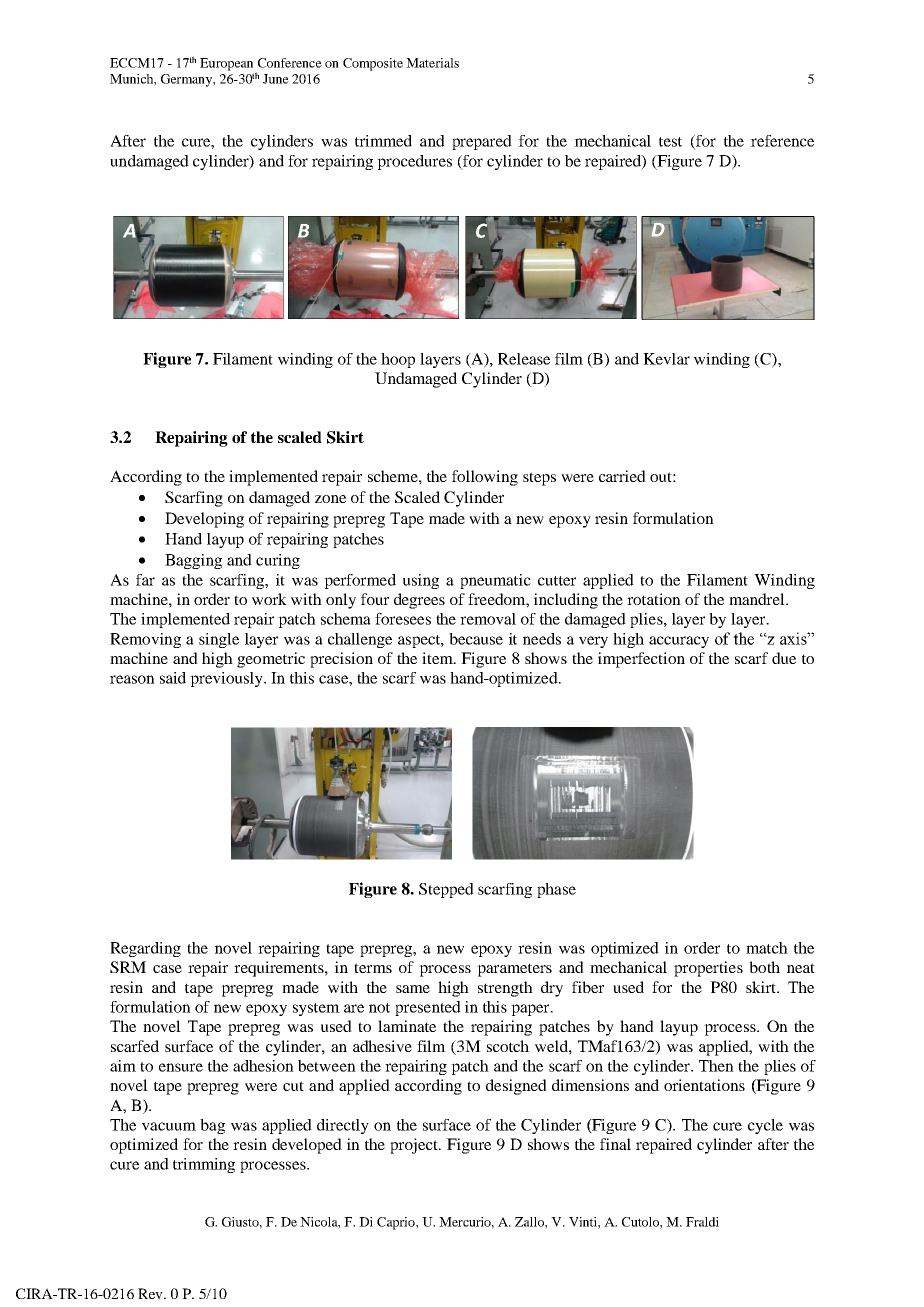  I want to click on cycle, so click(765, 1126).
